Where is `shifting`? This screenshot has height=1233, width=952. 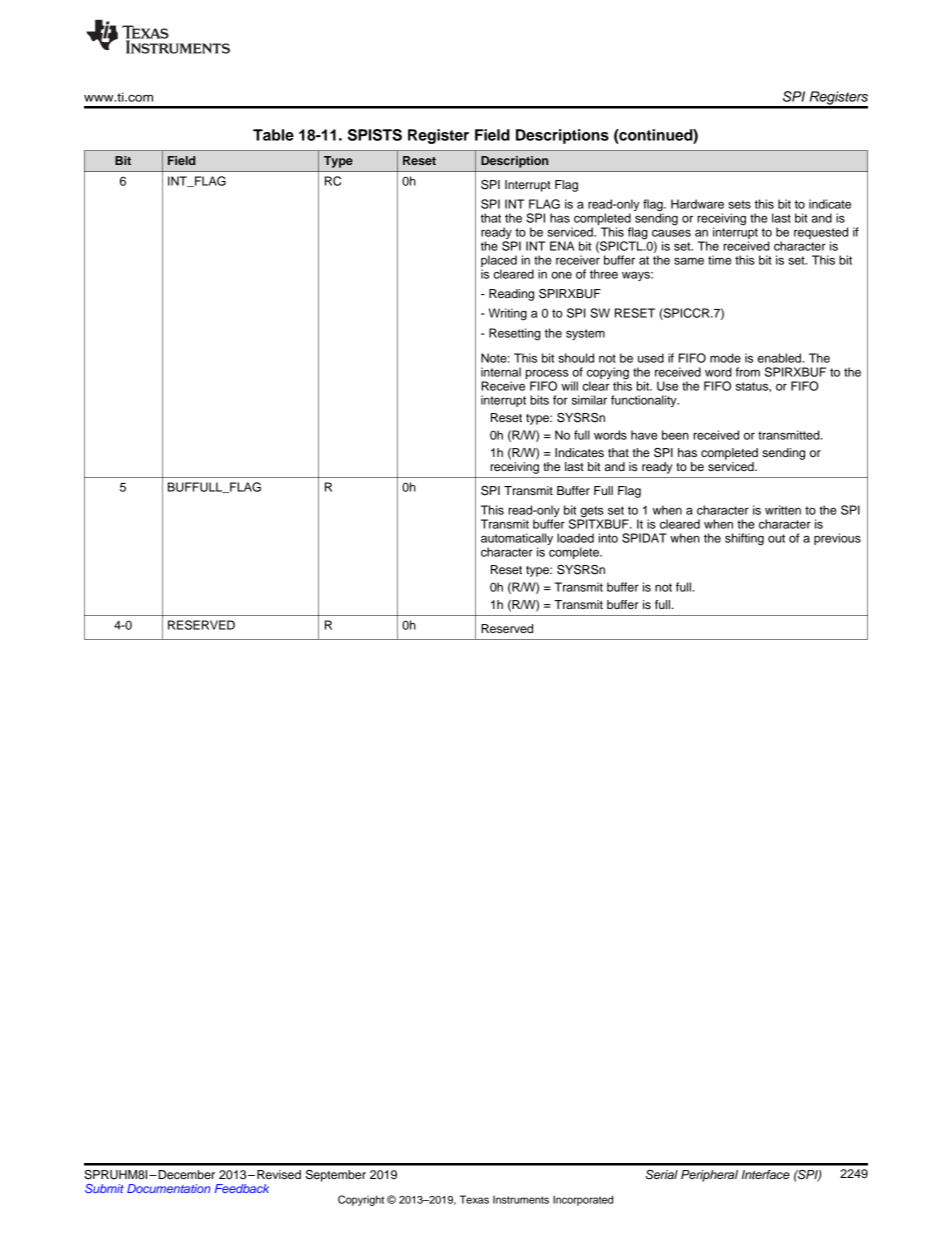 shifting is located at coordinates (744, 539).
